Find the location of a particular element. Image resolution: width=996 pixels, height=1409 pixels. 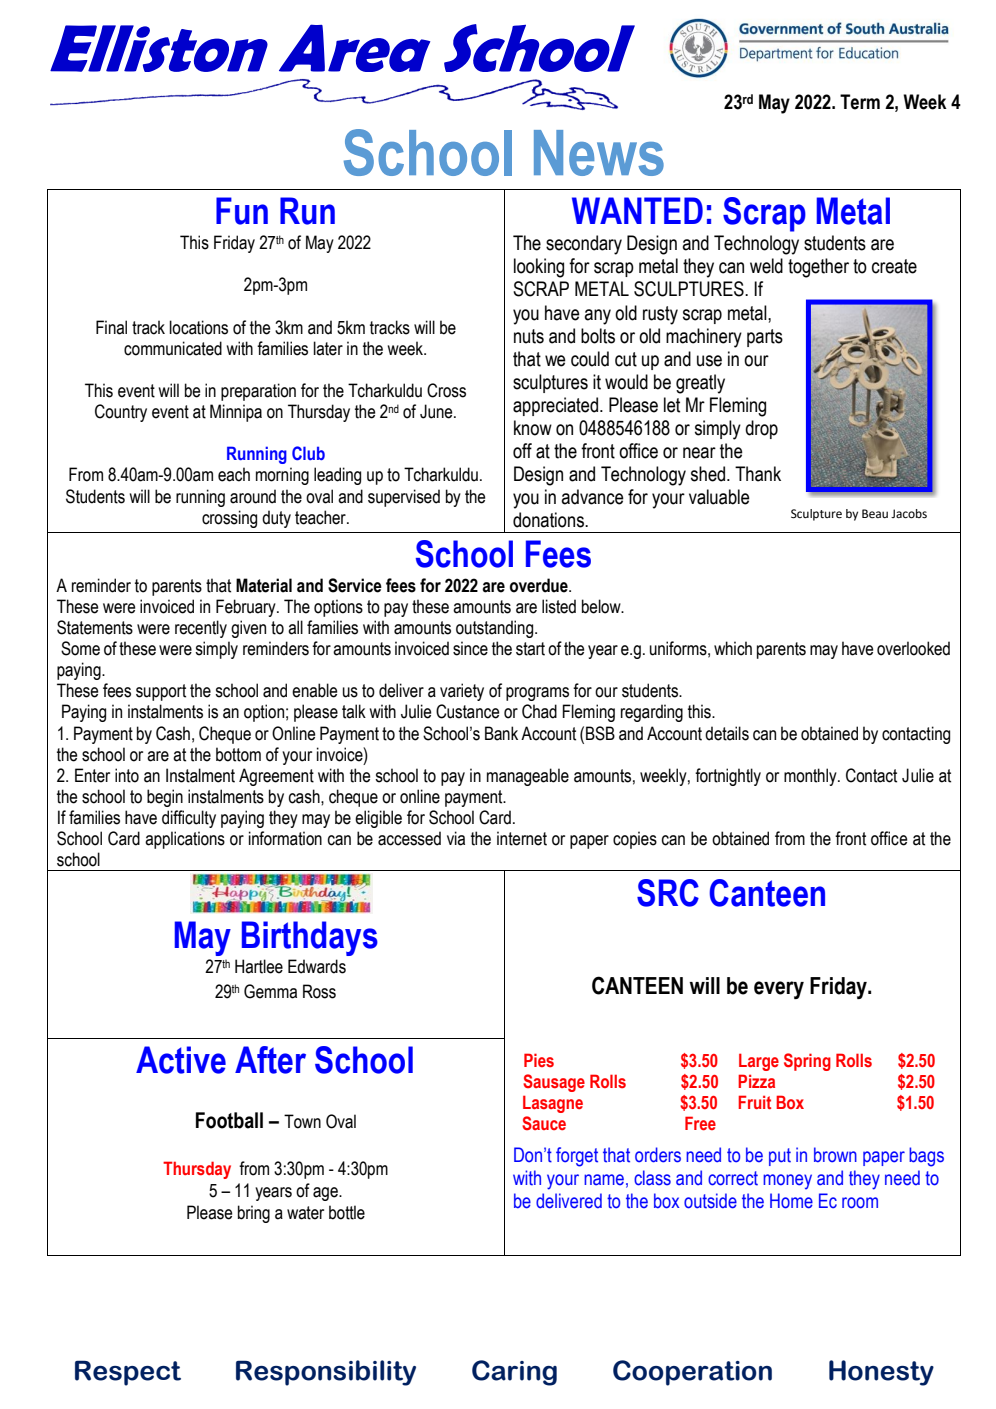

Respect is located at coordinates (128, 1373).
